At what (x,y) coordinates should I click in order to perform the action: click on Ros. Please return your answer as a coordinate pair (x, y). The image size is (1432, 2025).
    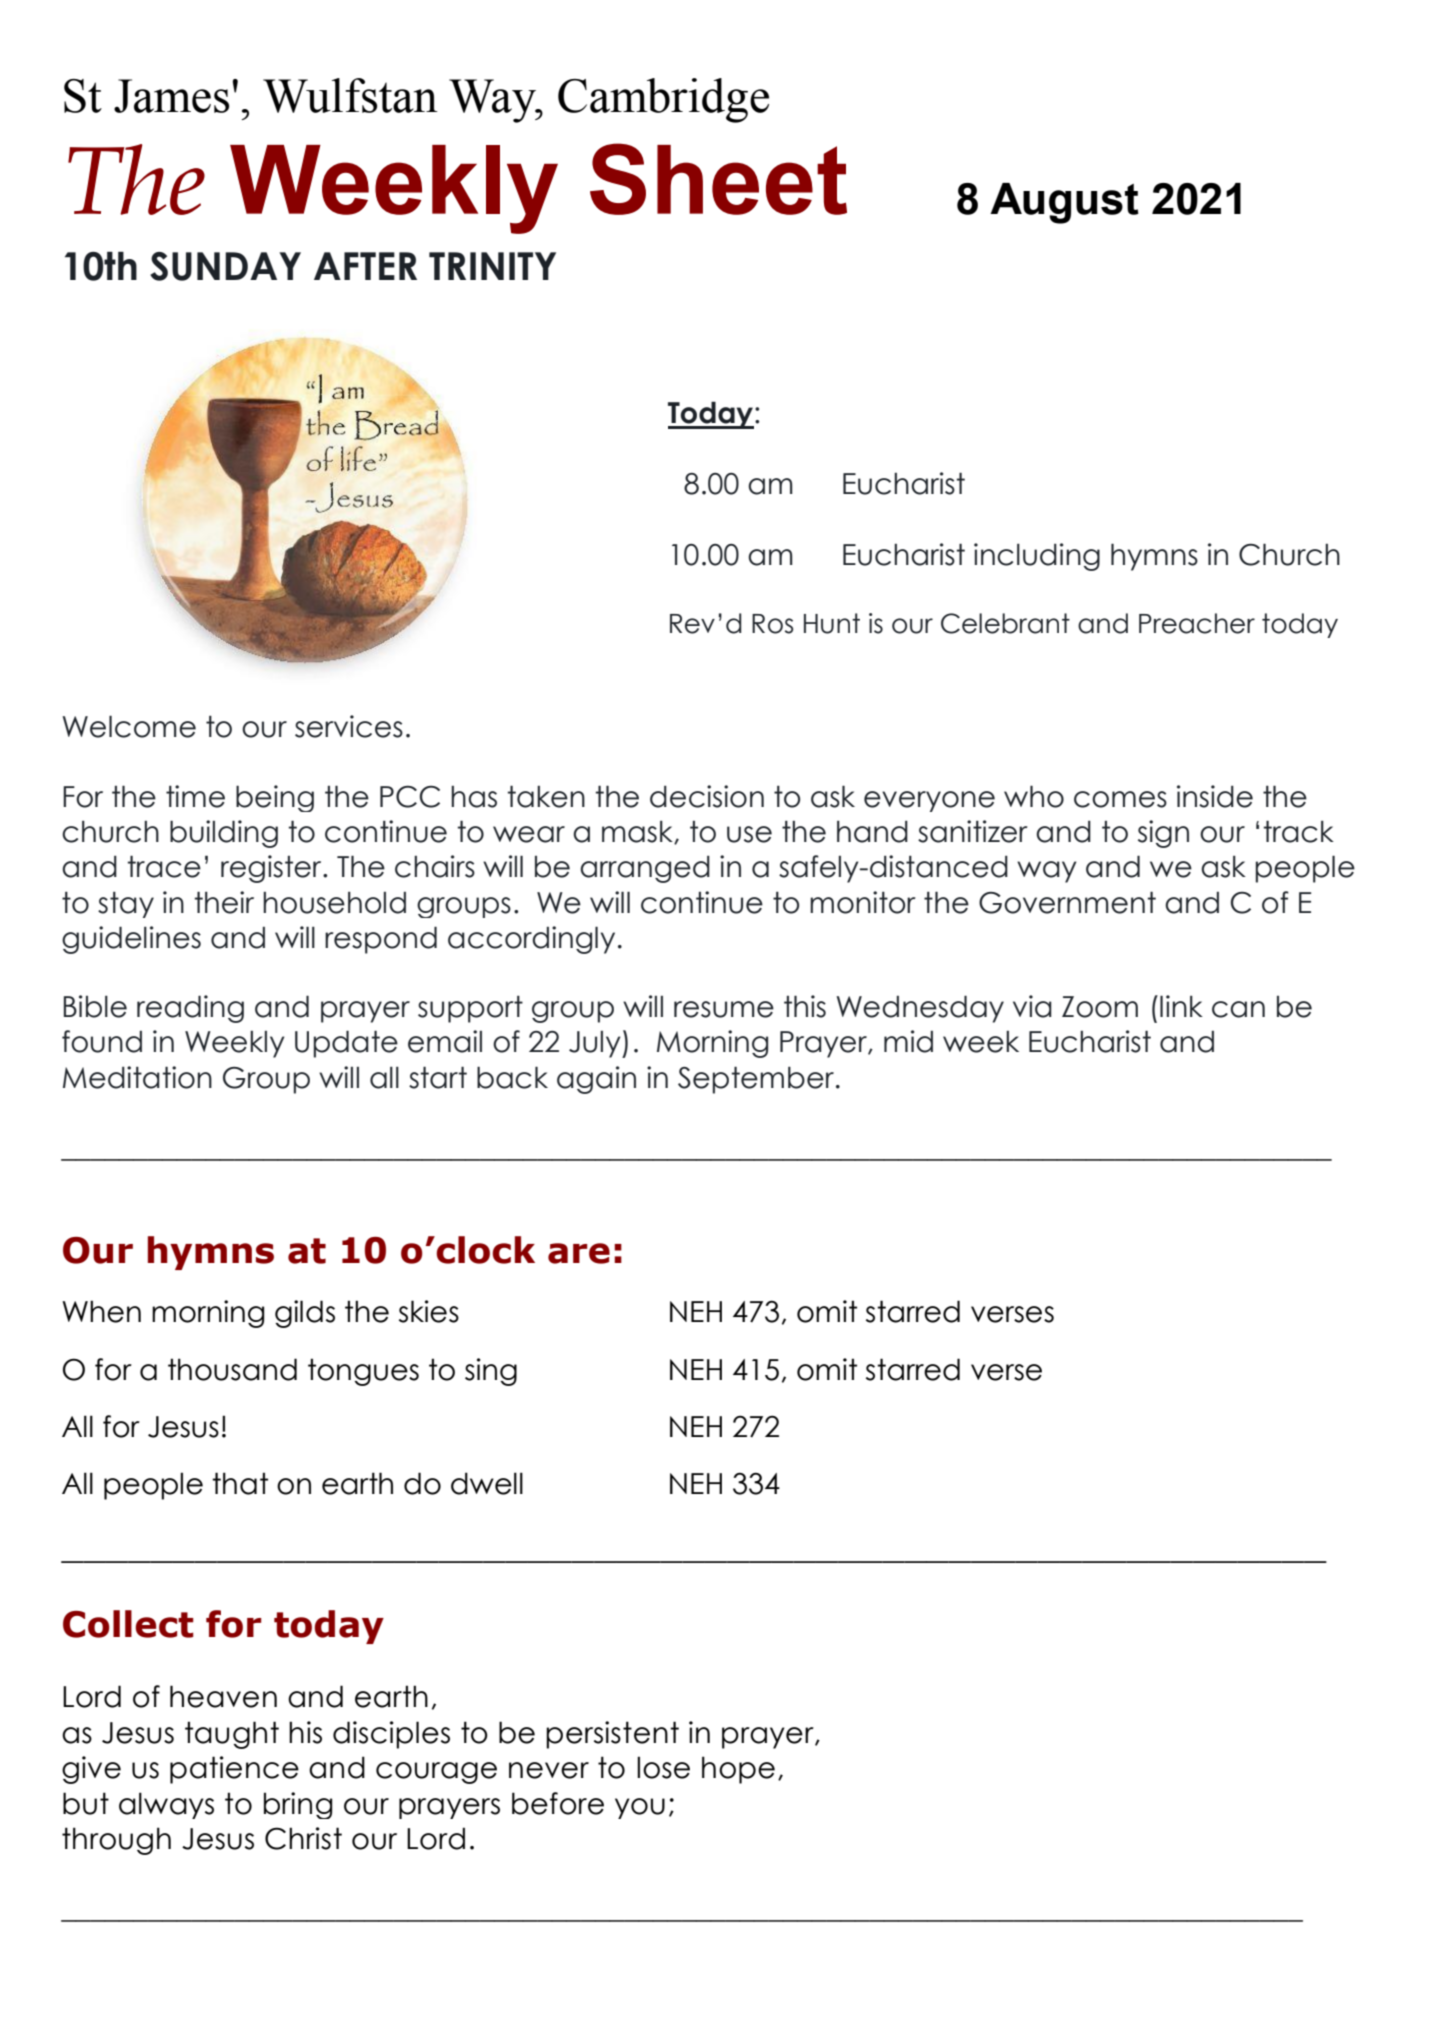
    Looking at the image, I should click on (772, 624).
